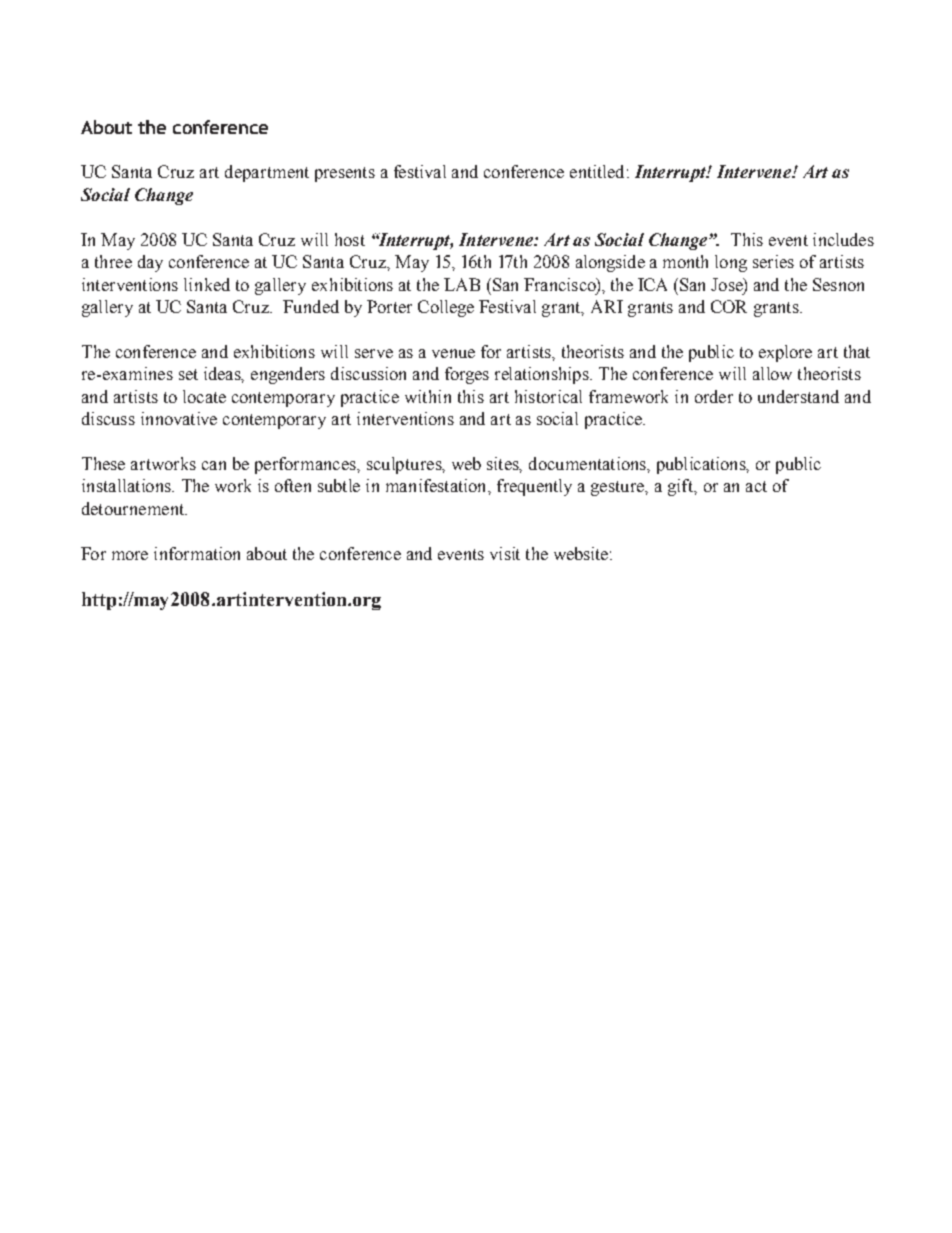  I want to click on set, so click(188, 374).
